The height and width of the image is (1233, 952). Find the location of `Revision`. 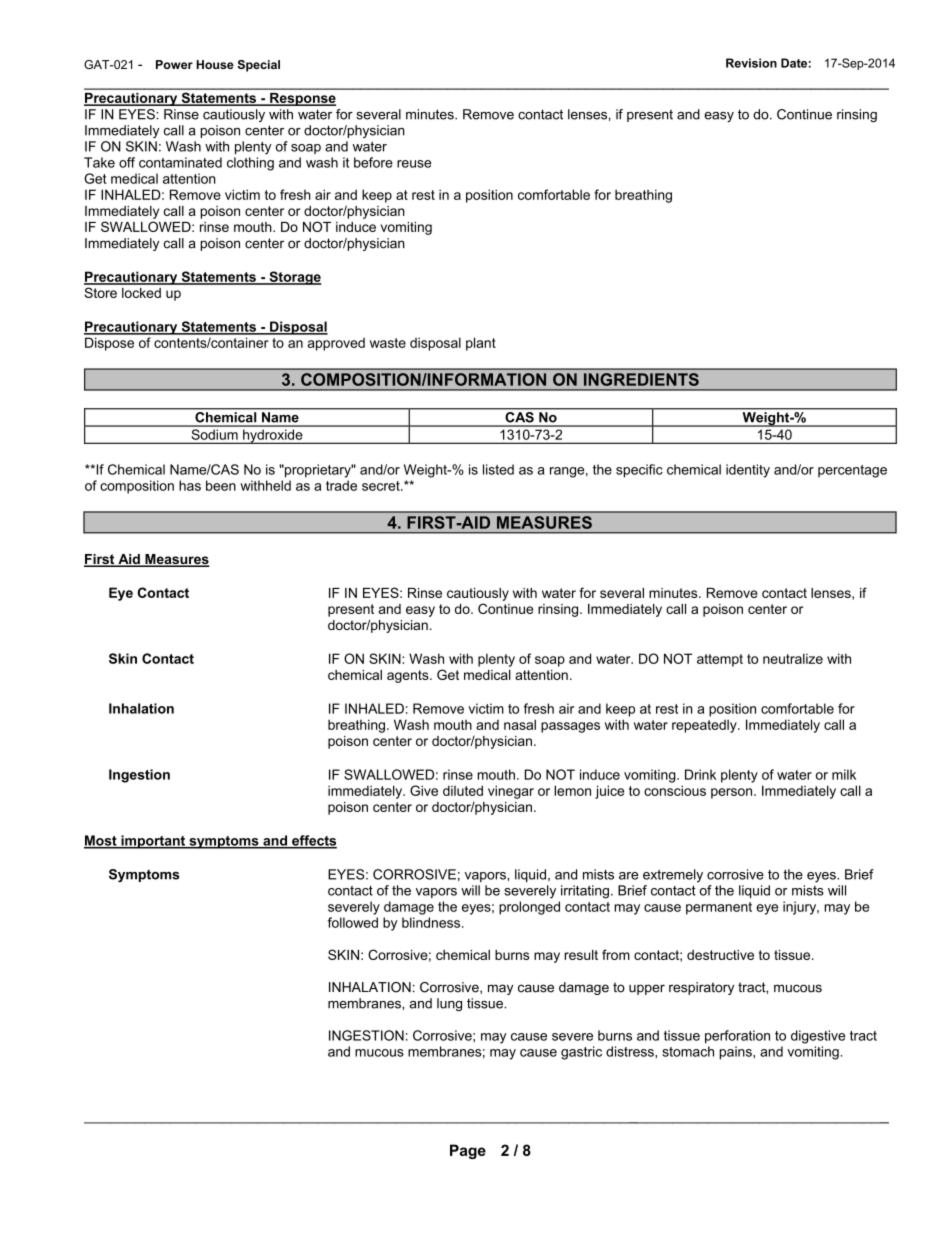

Revision is located at coordinates (751, 63).
